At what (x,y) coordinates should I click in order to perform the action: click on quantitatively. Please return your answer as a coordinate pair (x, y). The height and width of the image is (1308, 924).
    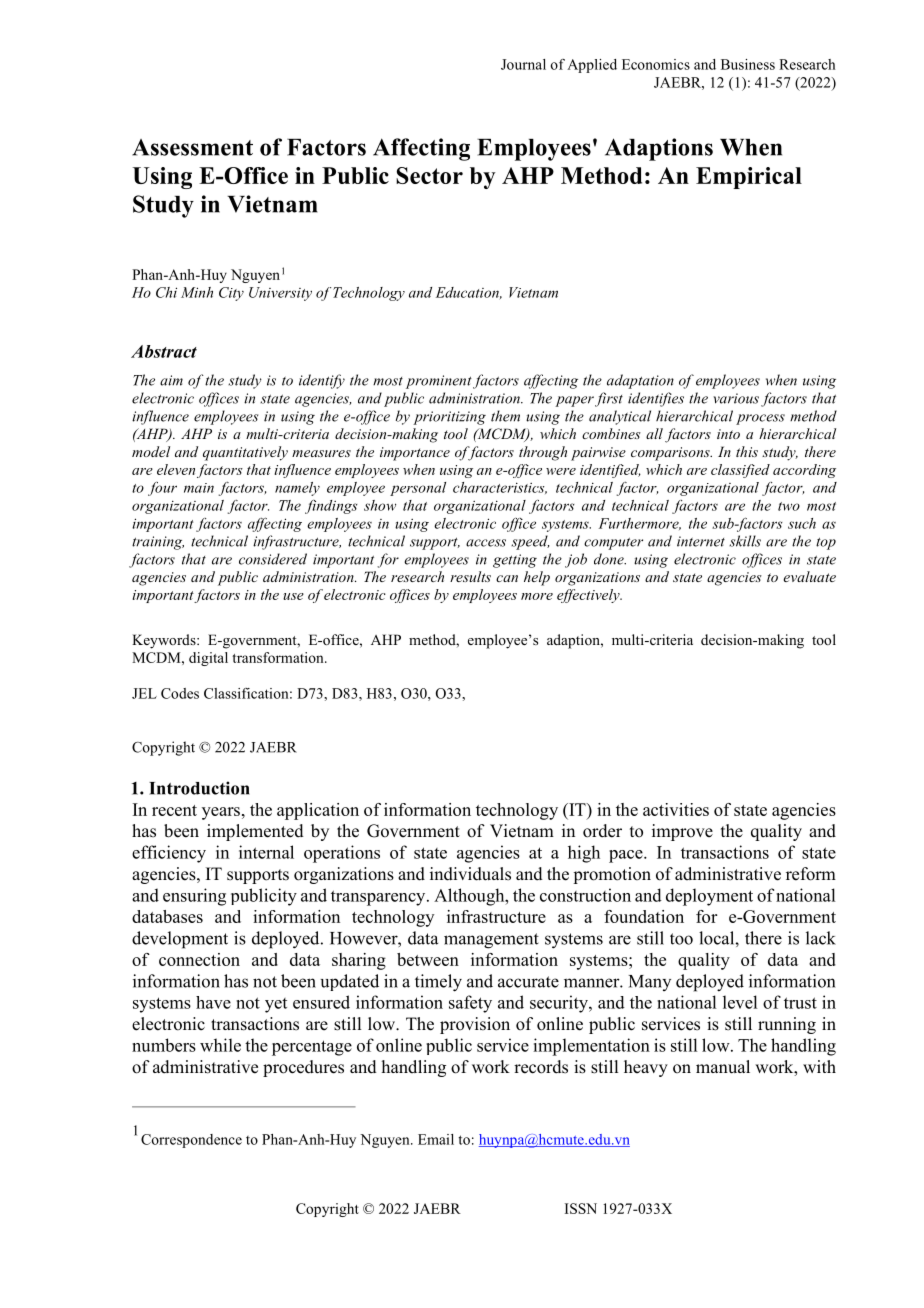
    Looking at the image, I should click on (245, 453).
